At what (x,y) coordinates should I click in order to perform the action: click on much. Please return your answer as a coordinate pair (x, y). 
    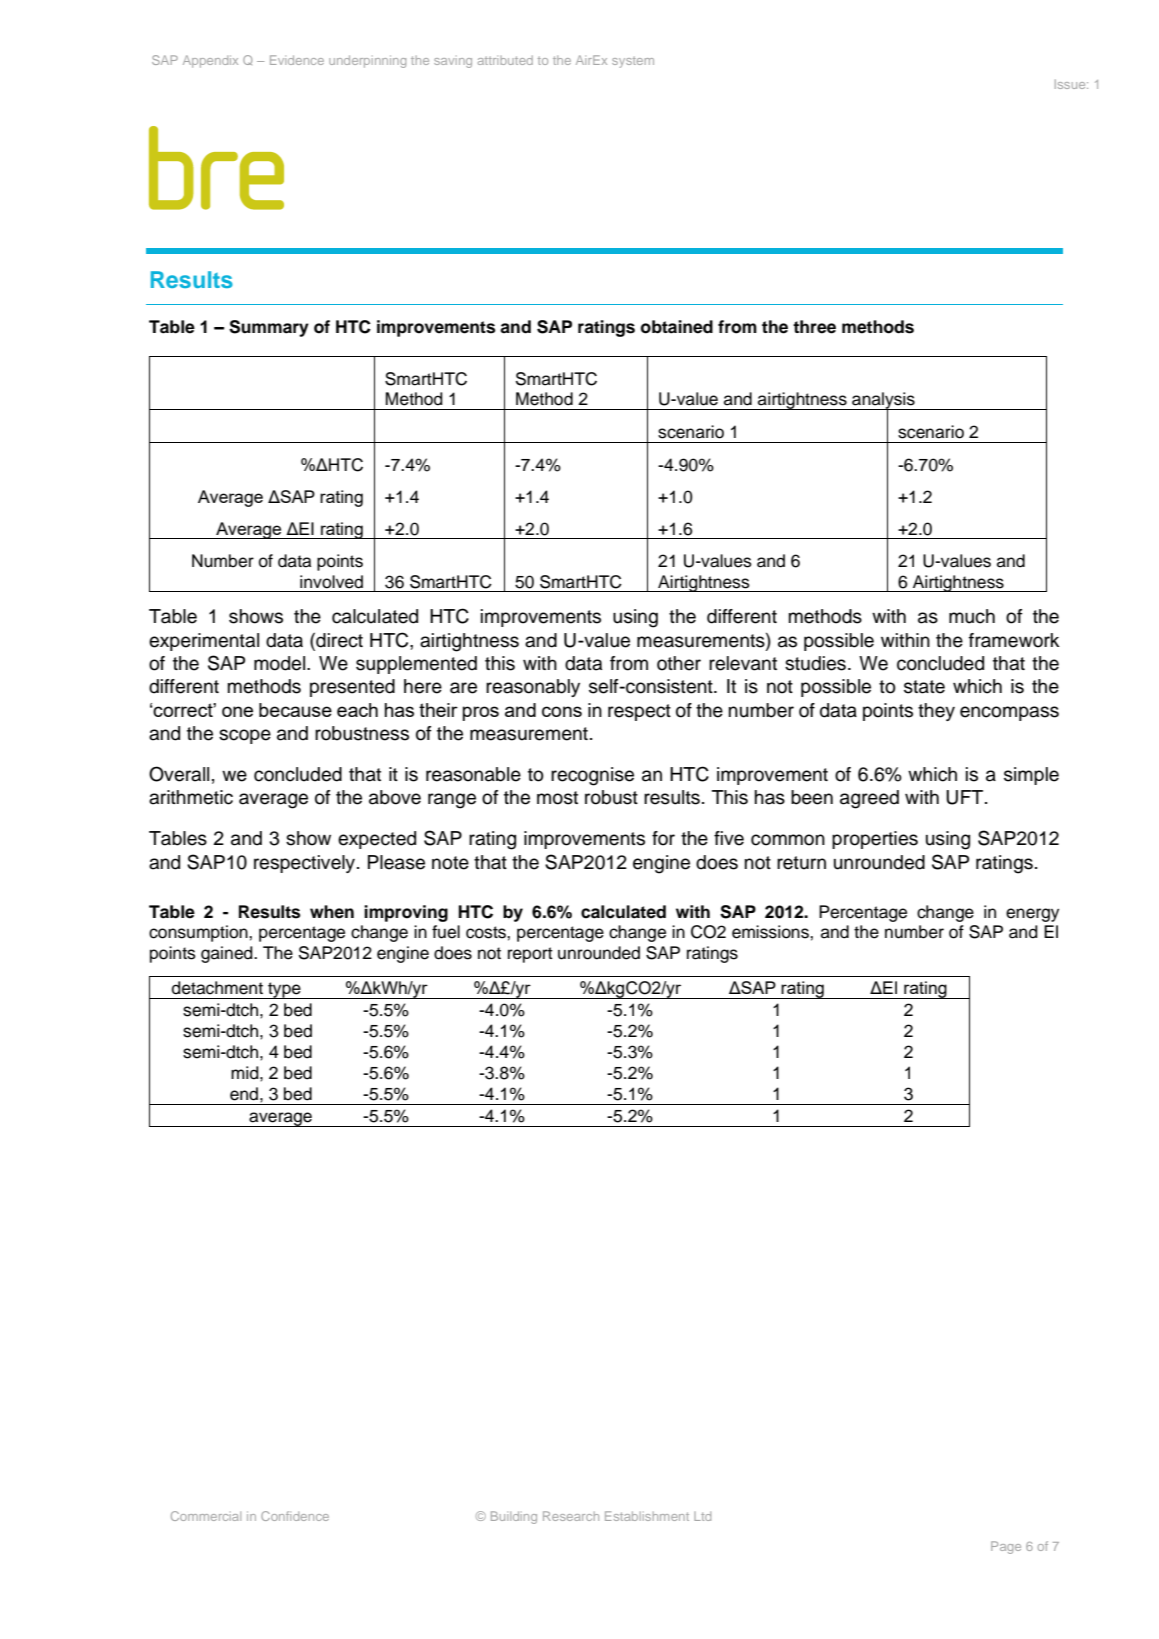
    Looking at the image, I should click on (972, 616).
